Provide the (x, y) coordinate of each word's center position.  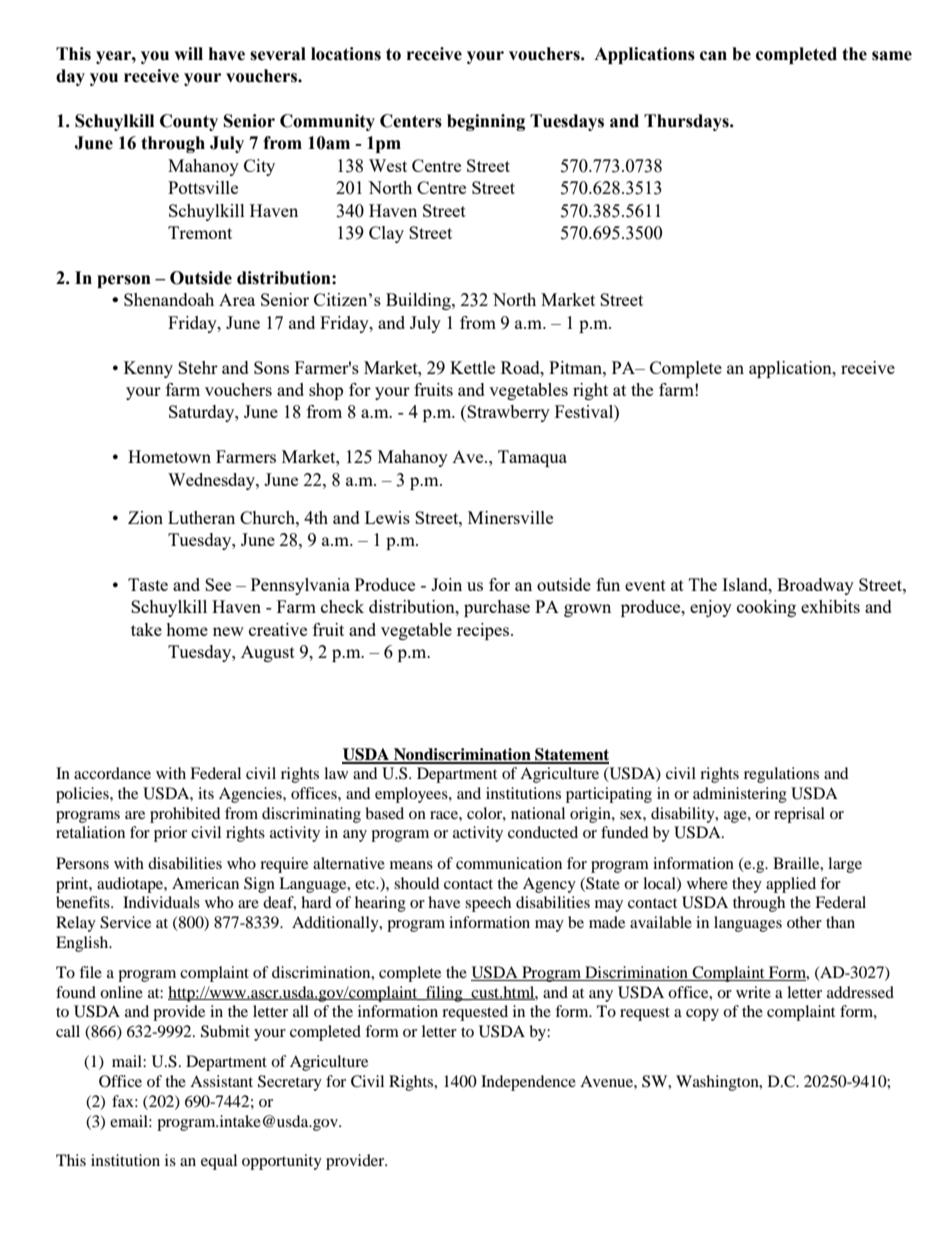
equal (219, 1162)
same (892, 56)
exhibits (830, 606)
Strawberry (508, 413)
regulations (781, 775)
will (188, 53)
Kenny (148, 369)
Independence (528, 1083)
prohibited (185, 815)
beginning (486, 122)
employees (412, 795)
